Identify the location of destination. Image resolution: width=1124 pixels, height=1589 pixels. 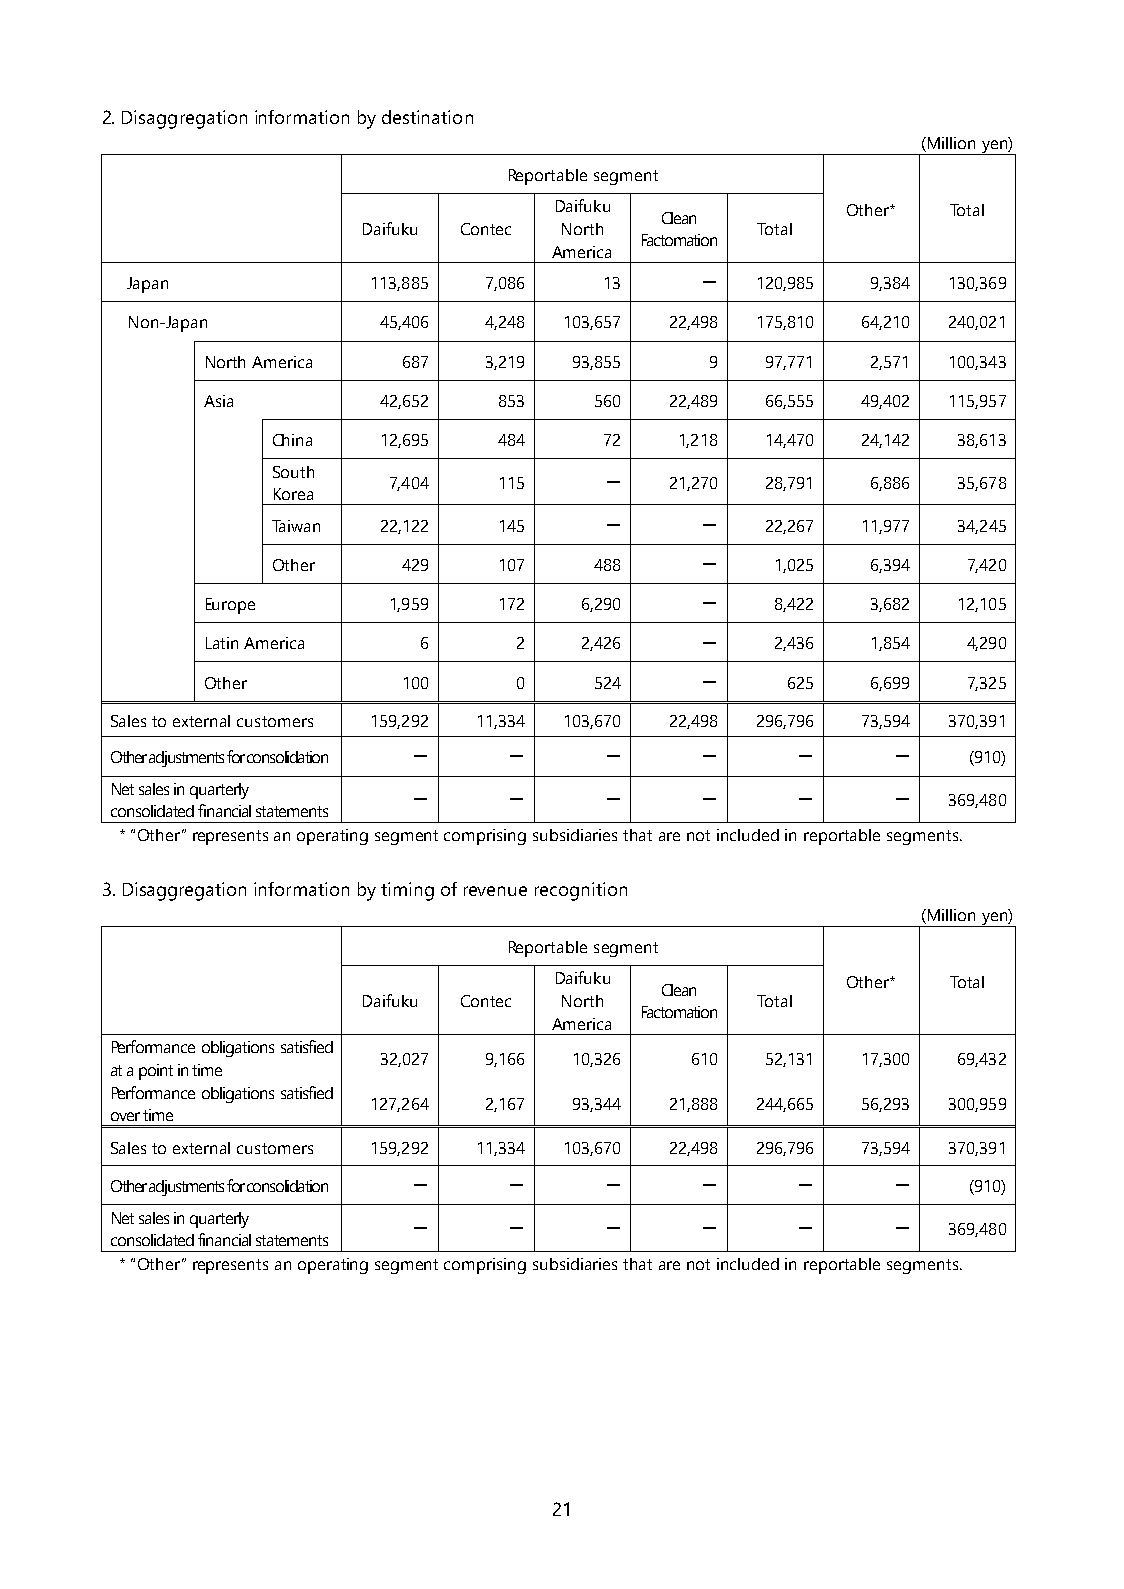
(427, 117).
